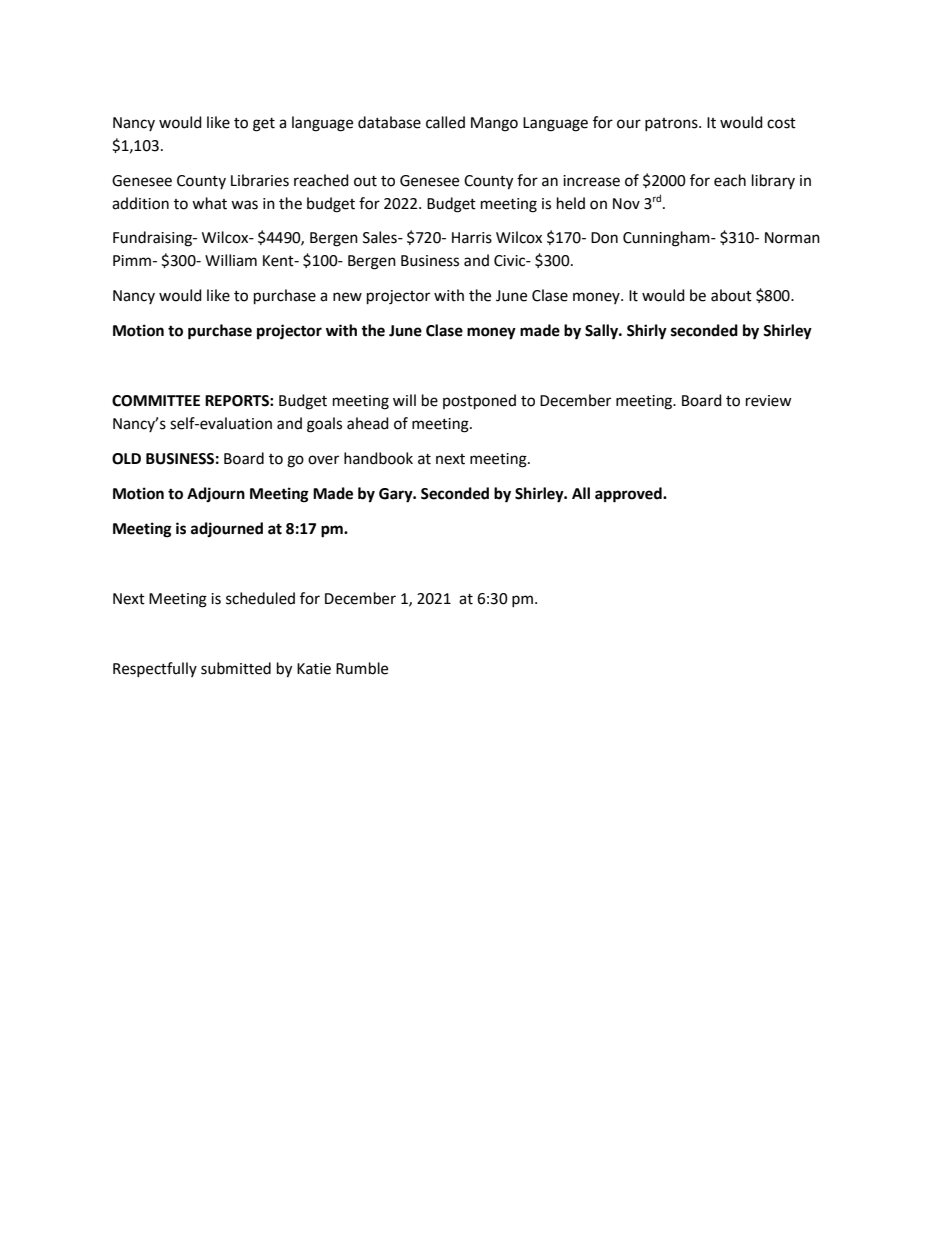 The image size is (952, 1233). I want to click on review, so click(769, 401).
